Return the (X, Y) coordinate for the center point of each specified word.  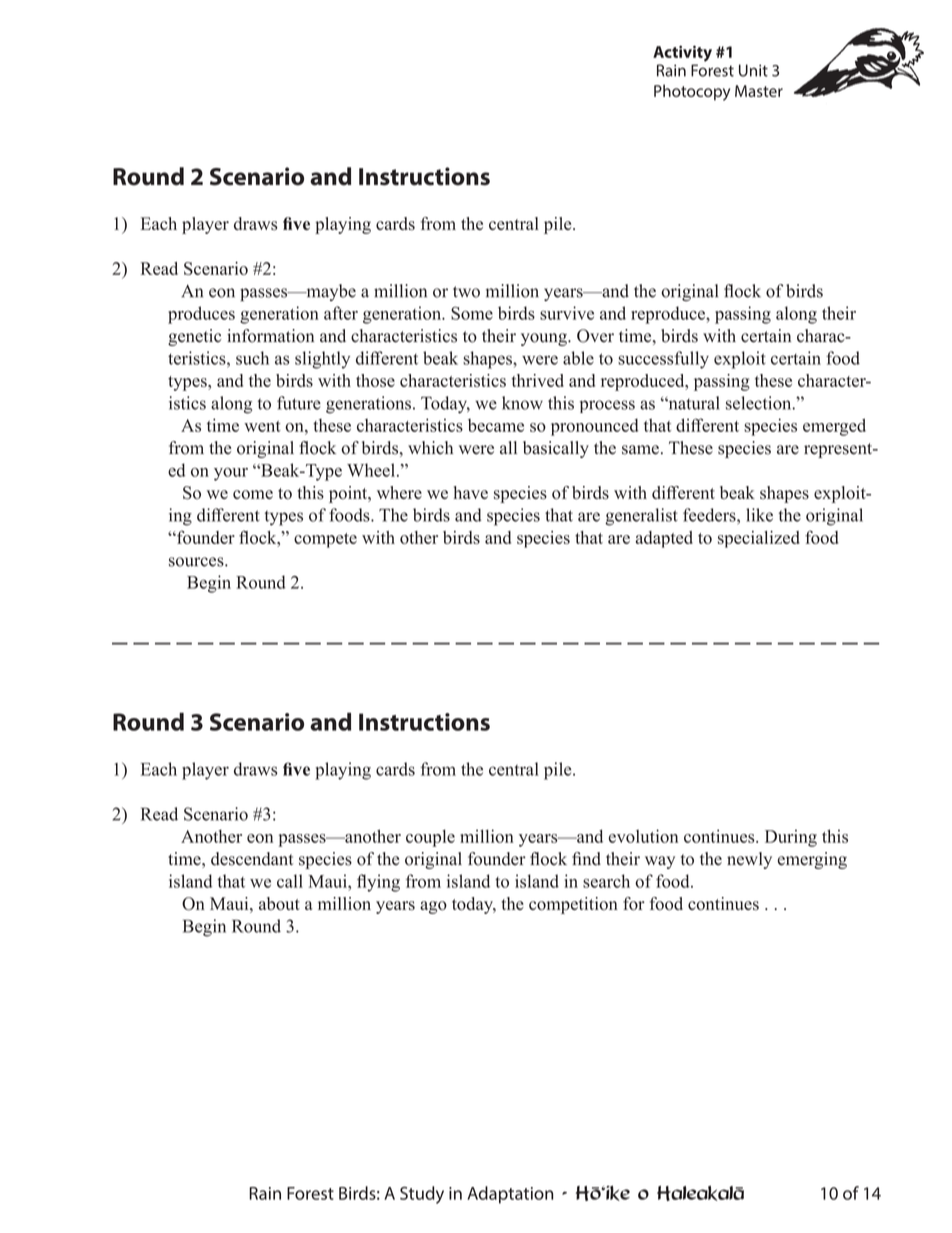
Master (759, 91)
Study (422, 1195)
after (341, 313)
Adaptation (510, 1195)
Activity (682, 53)
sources (197, 562)
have (471, 492)
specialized (759, 539)
